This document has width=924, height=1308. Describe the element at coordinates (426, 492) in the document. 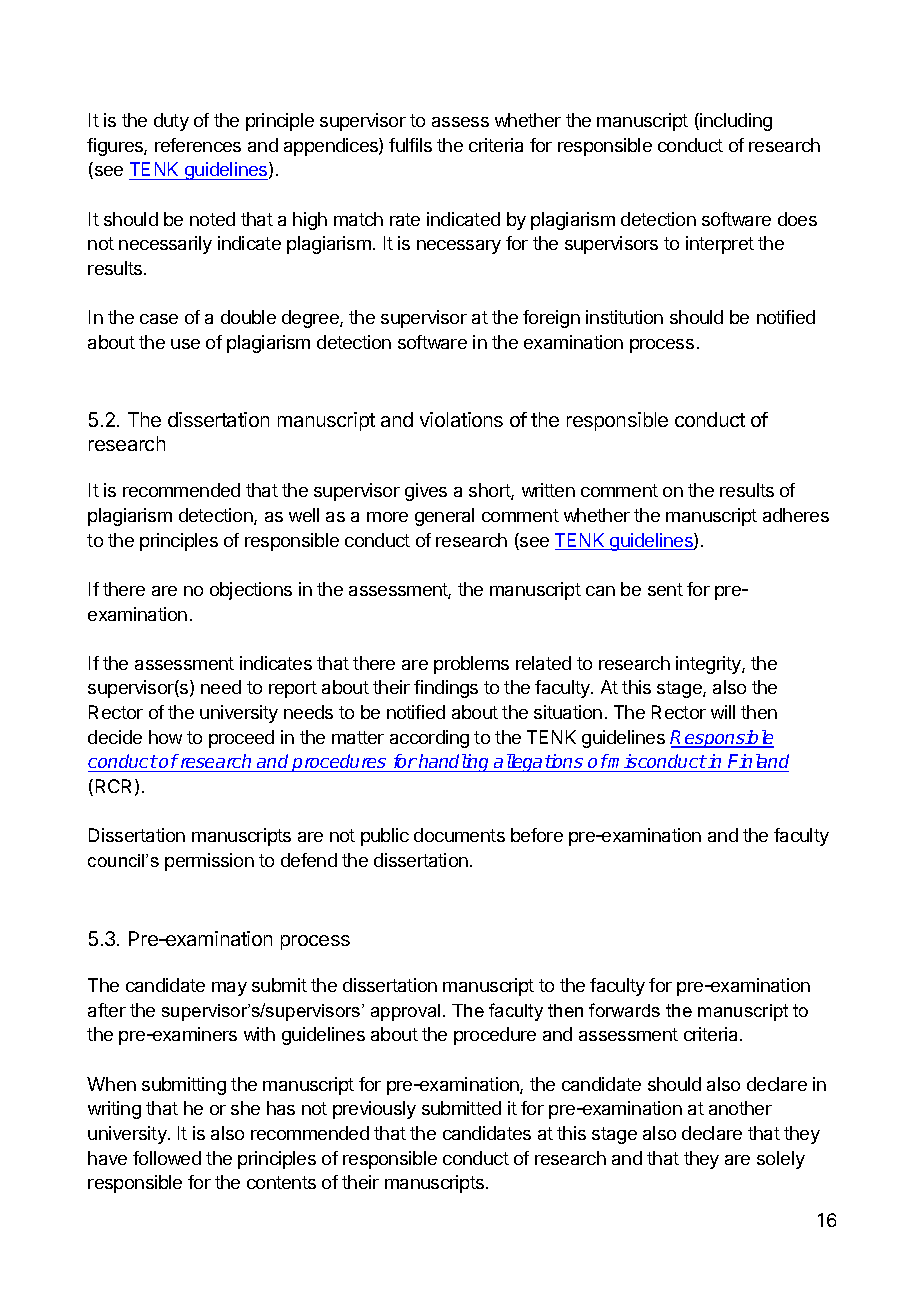

I see `gives` at that location.
